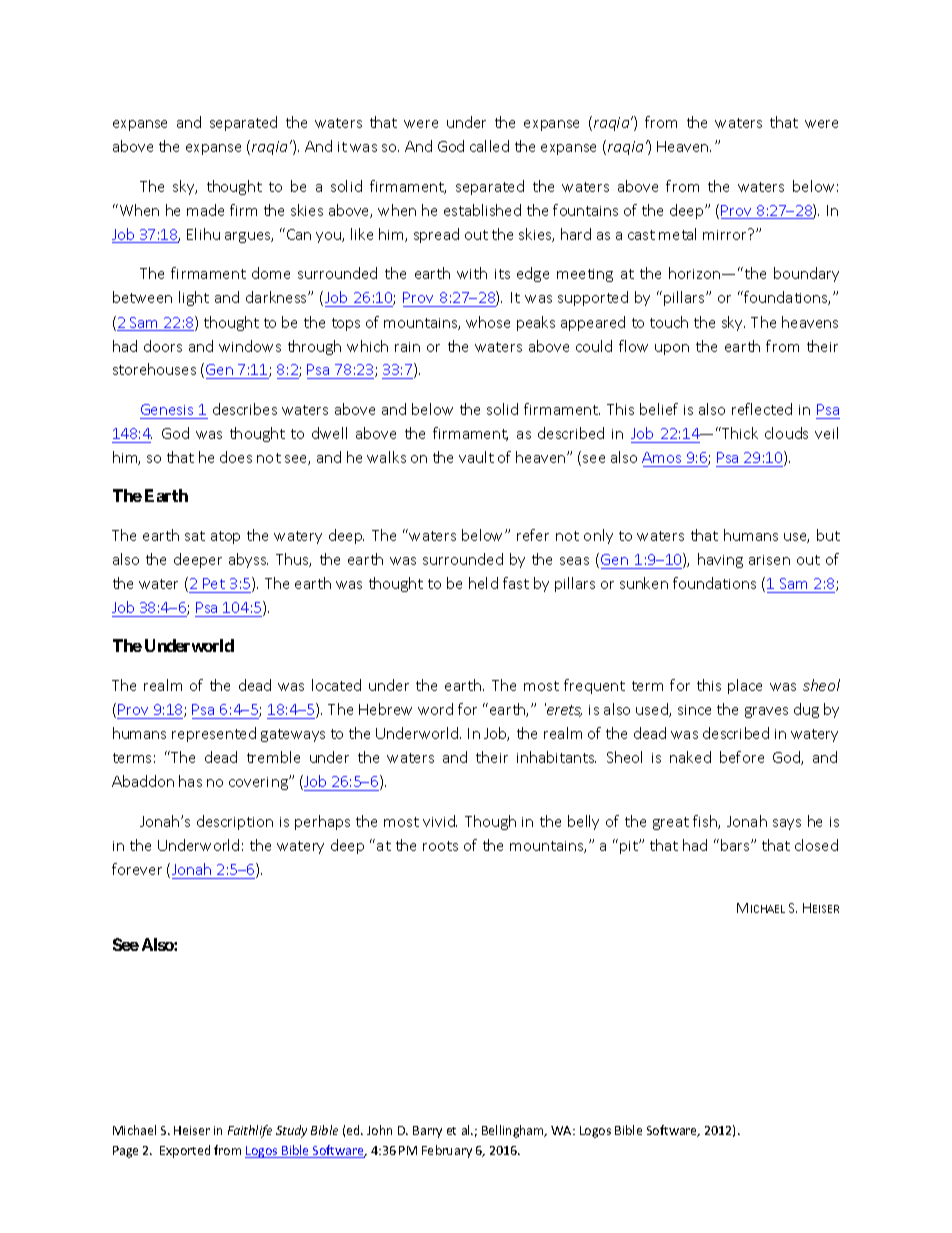  What do you see at coordinates (205, 210) in the screenshot?
I see `made` at bounding box center [205, 210].
